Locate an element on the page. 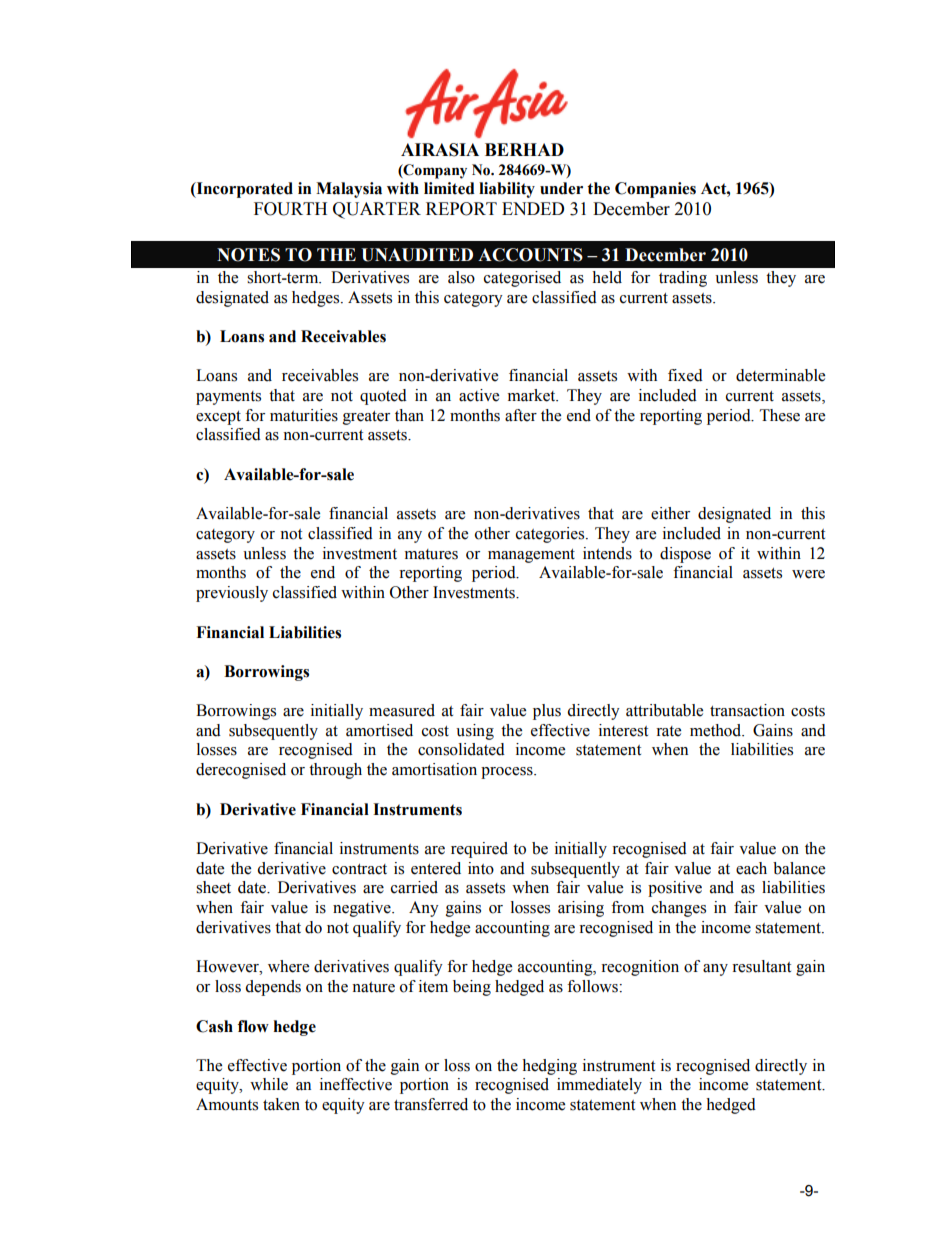 The height and width of the document is (1233, 952). while is located at coordinates (269, 1084).
